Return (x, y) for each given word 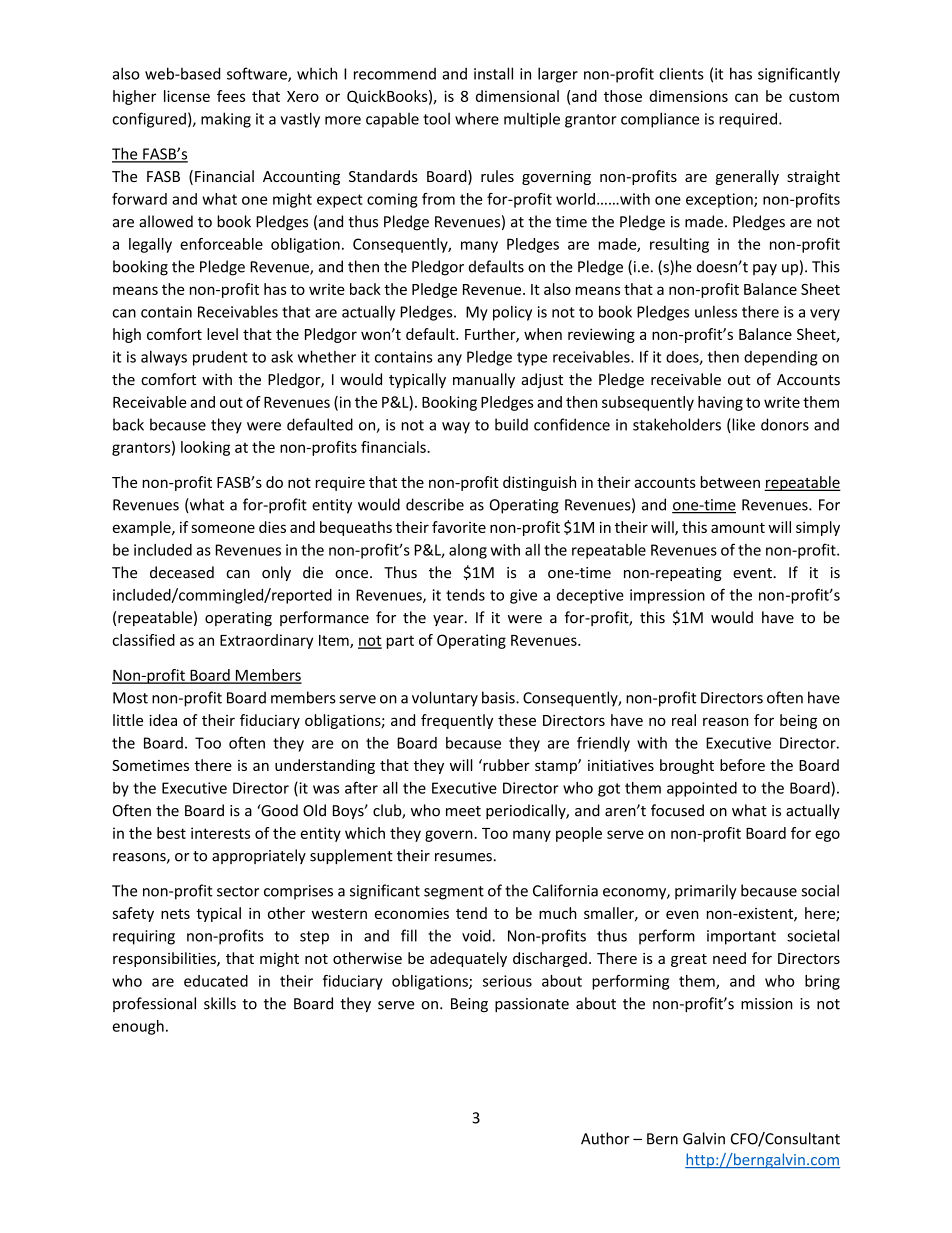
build (511, 424)
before (742, 765)
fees (231, 96)
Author (605, 1138)
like (742, 425)
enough (138, 1027)
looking (205, 448)
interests (220, 833)
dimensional (517, 96)
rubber (505, 765)
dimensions (688, 96)
